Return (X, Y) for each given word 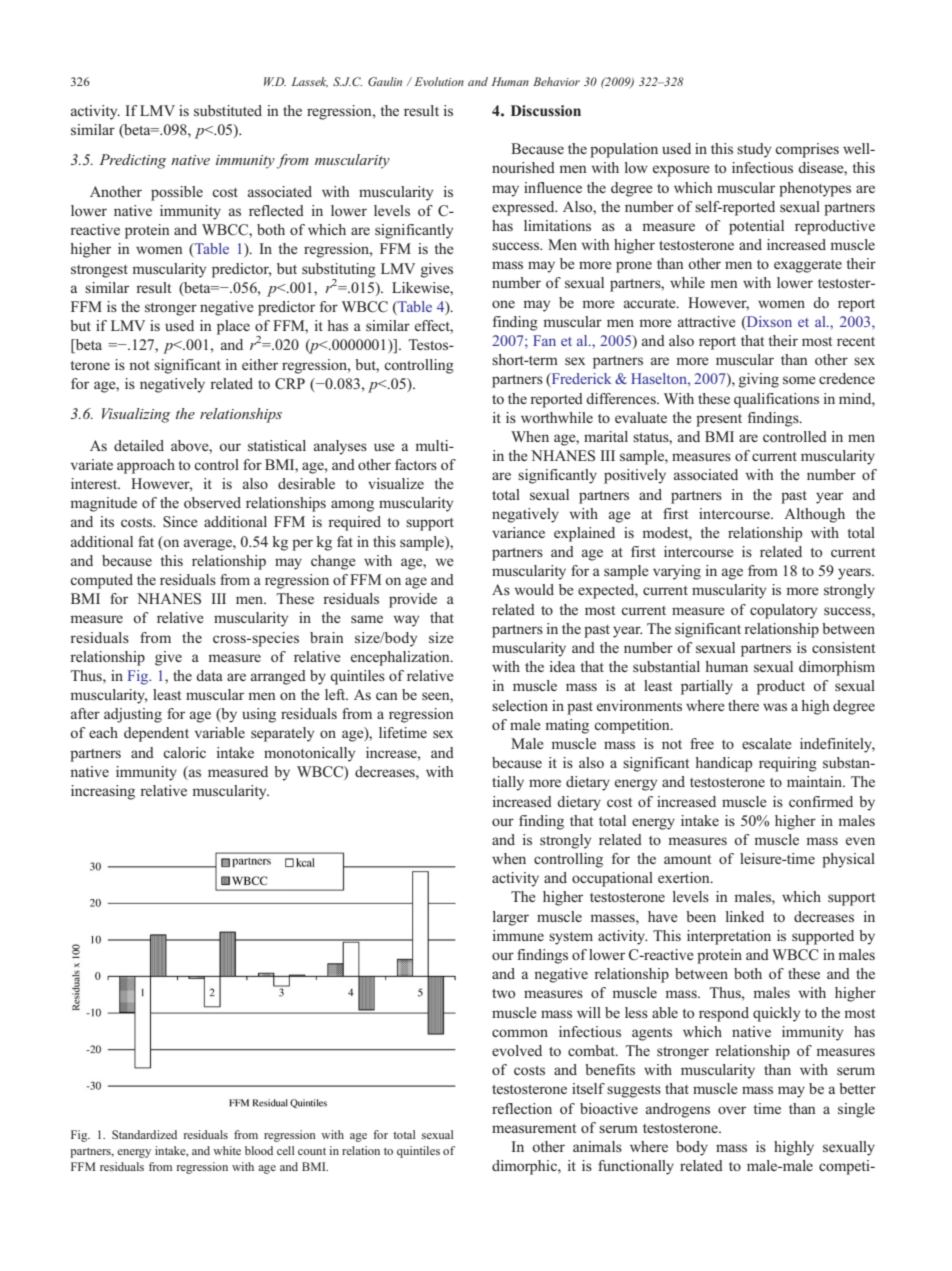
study (754, 150)
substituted (228, 110)
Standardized (144, 1134)
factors (416, 464)
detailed (139, 445)
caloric (184, 752)
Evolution (439, 81)
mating (567, 726)
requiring (788, 764)
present (719, 420)
